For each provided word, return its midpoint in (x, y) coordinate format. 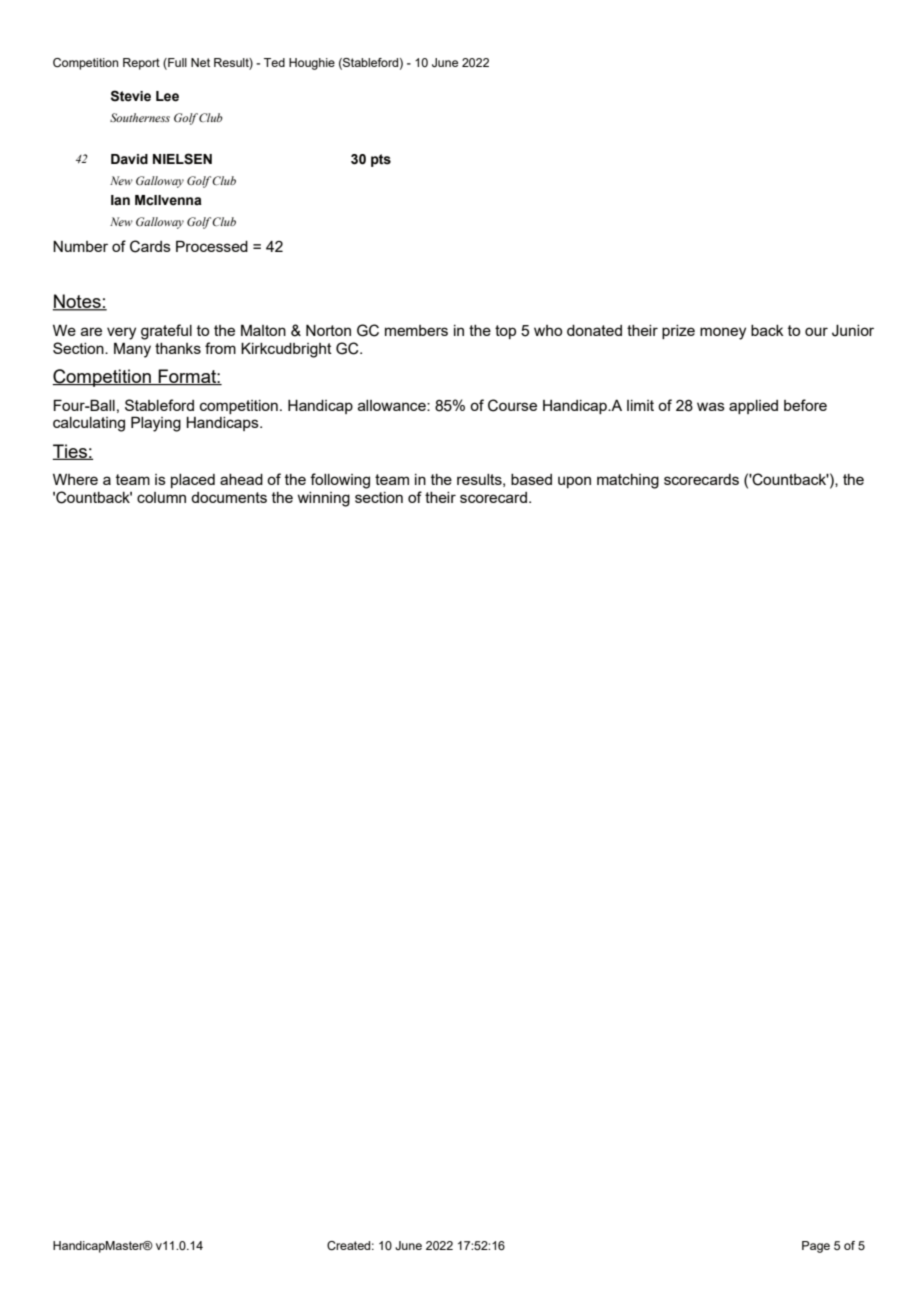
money (723, 333)
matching (628, 481)
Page (816, 1247)
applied (753, 407)
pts (381, 160)
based (531, 479)
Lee (167, 96)
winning (324, 499)
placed (193, 481)
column (161, 497)
